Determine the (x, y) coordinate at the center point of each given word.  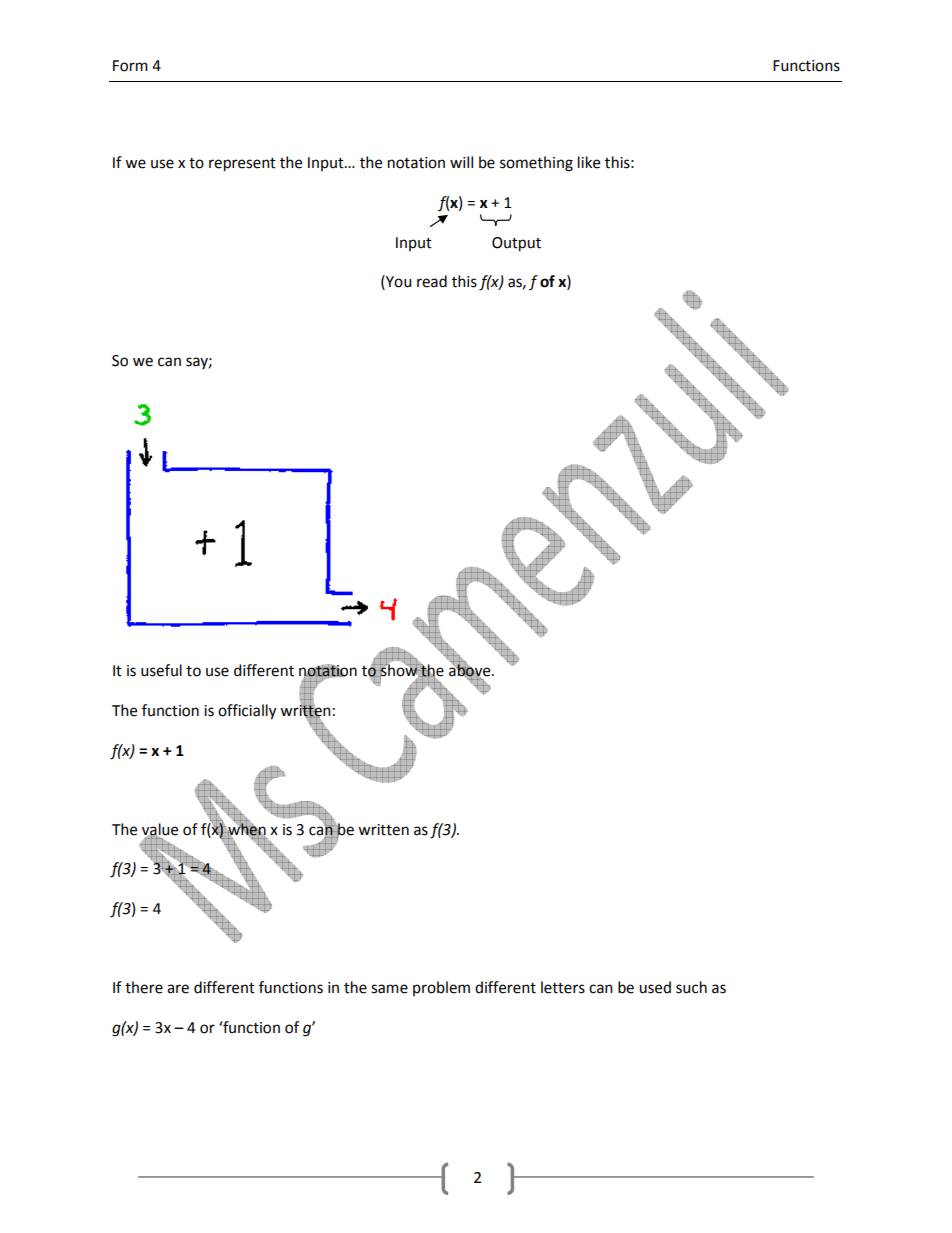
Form (130, 66)
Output (516, 244)
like (589, 162)
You (397, 281)
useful (161, 670)
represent (242, 165)
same (389, 989)
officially (247, 712)
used (655, 987)
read (432, 281)
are (178, 989)
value (160, 830)
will (461, 162)
